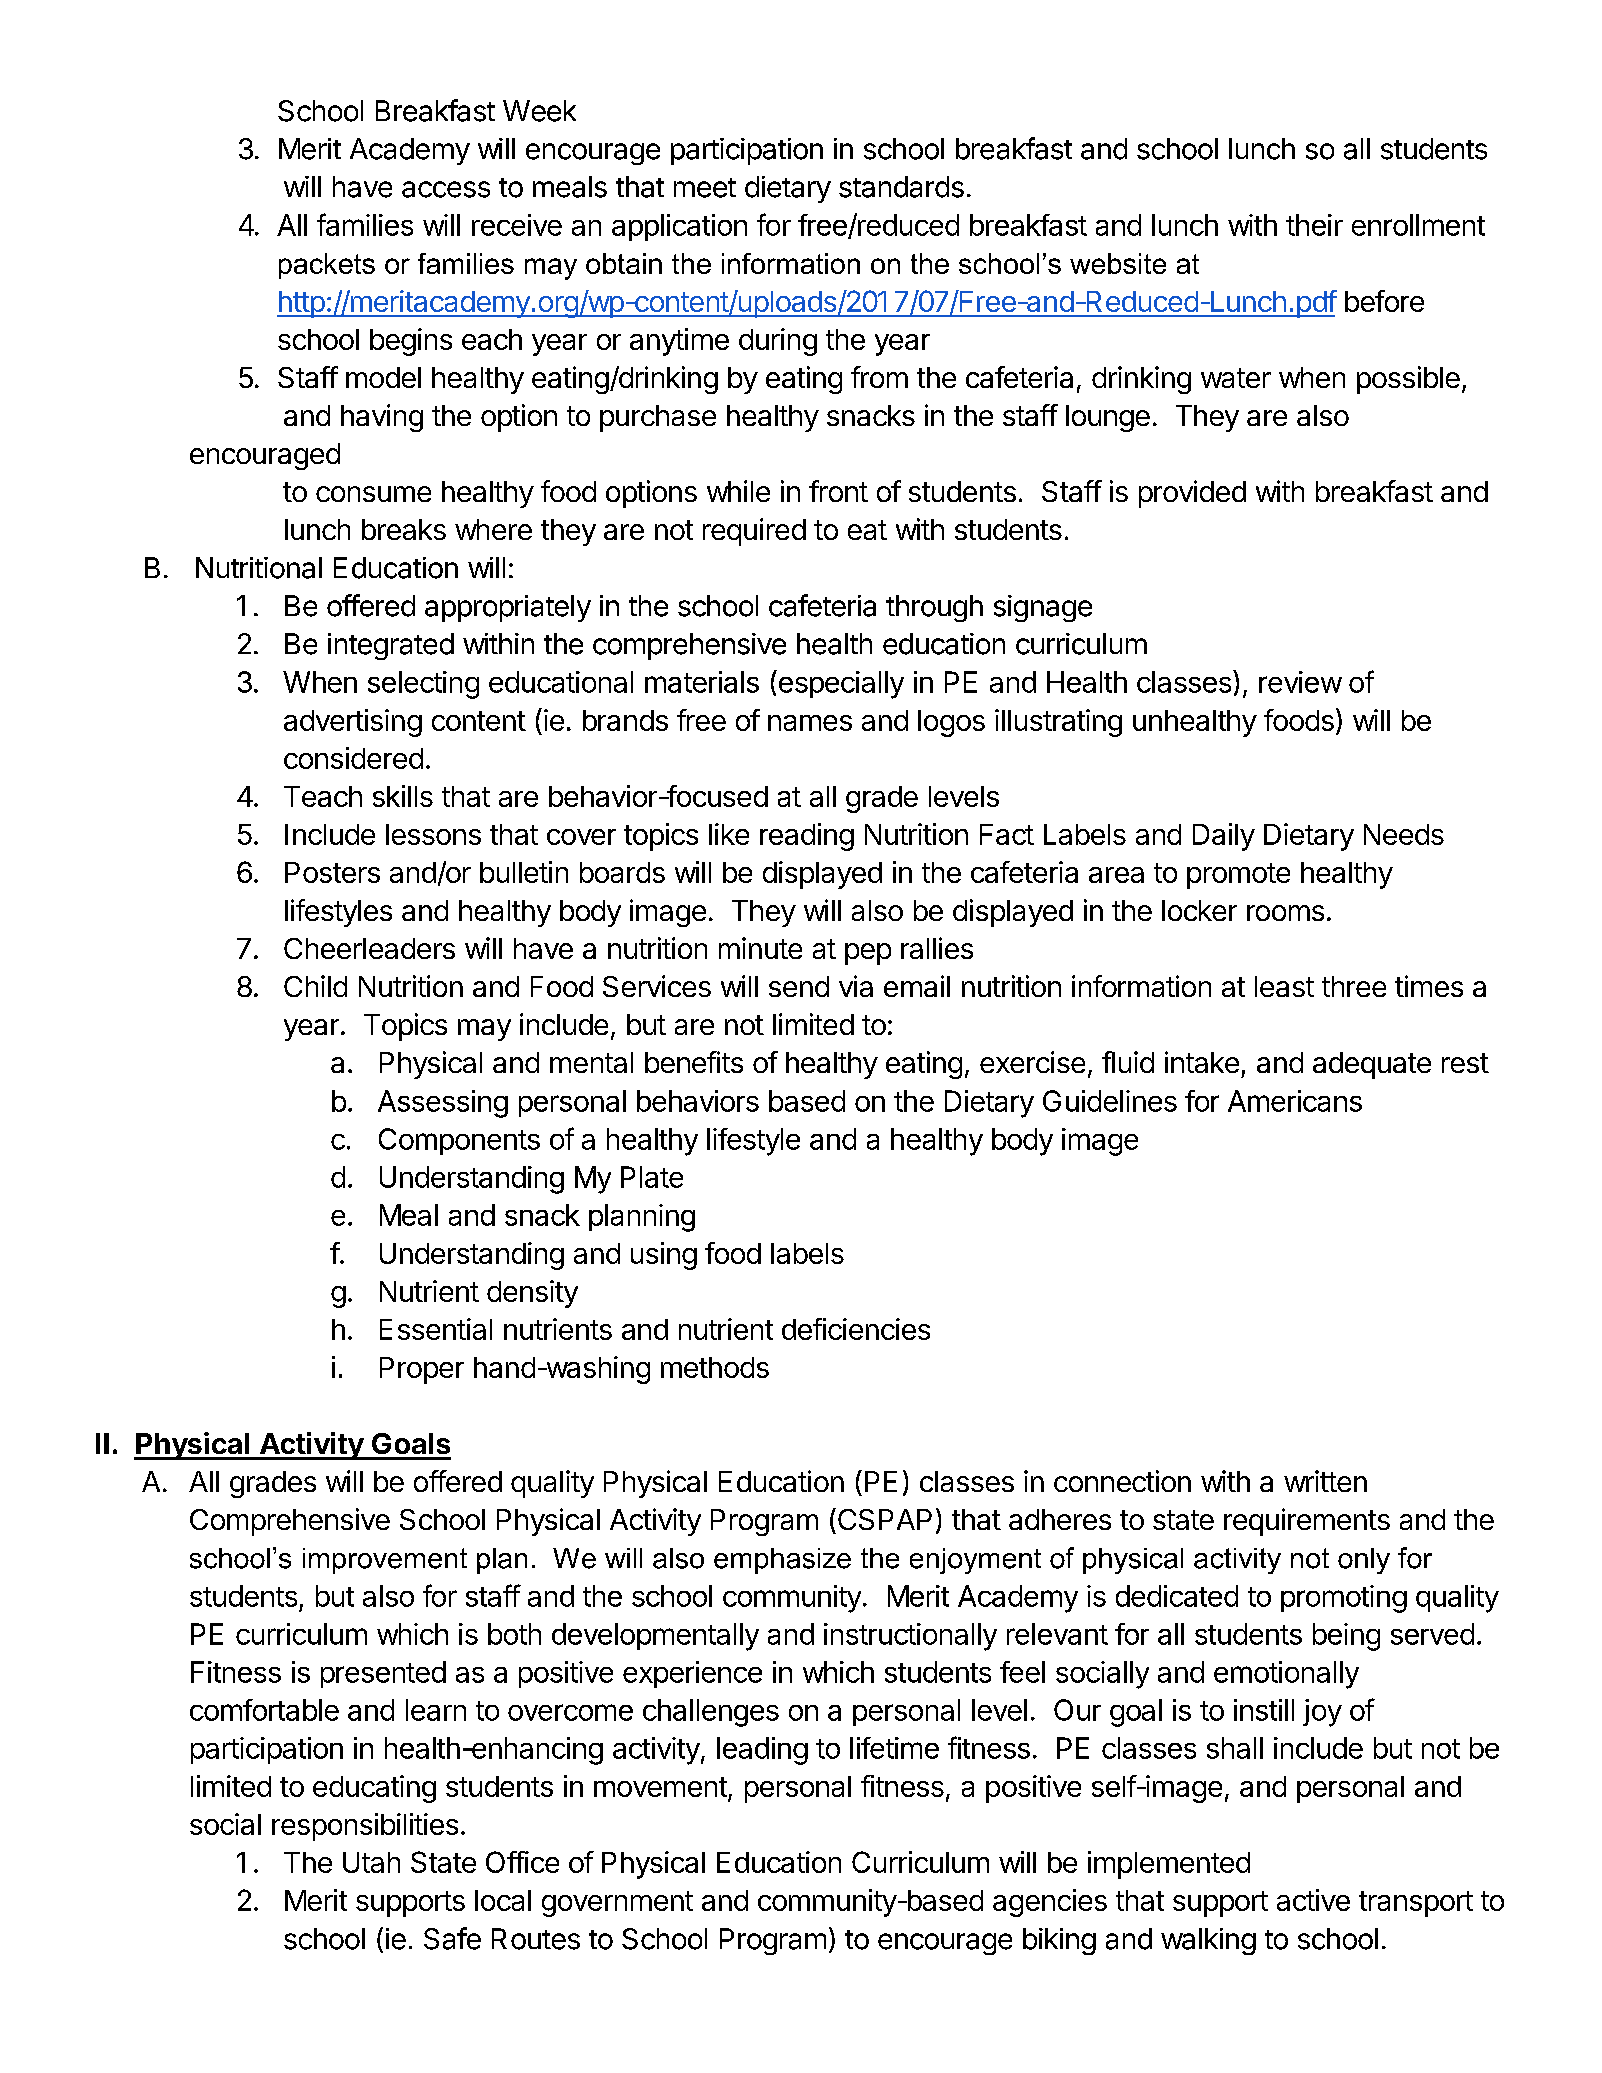  I want to click on access, so click(446, 189).
